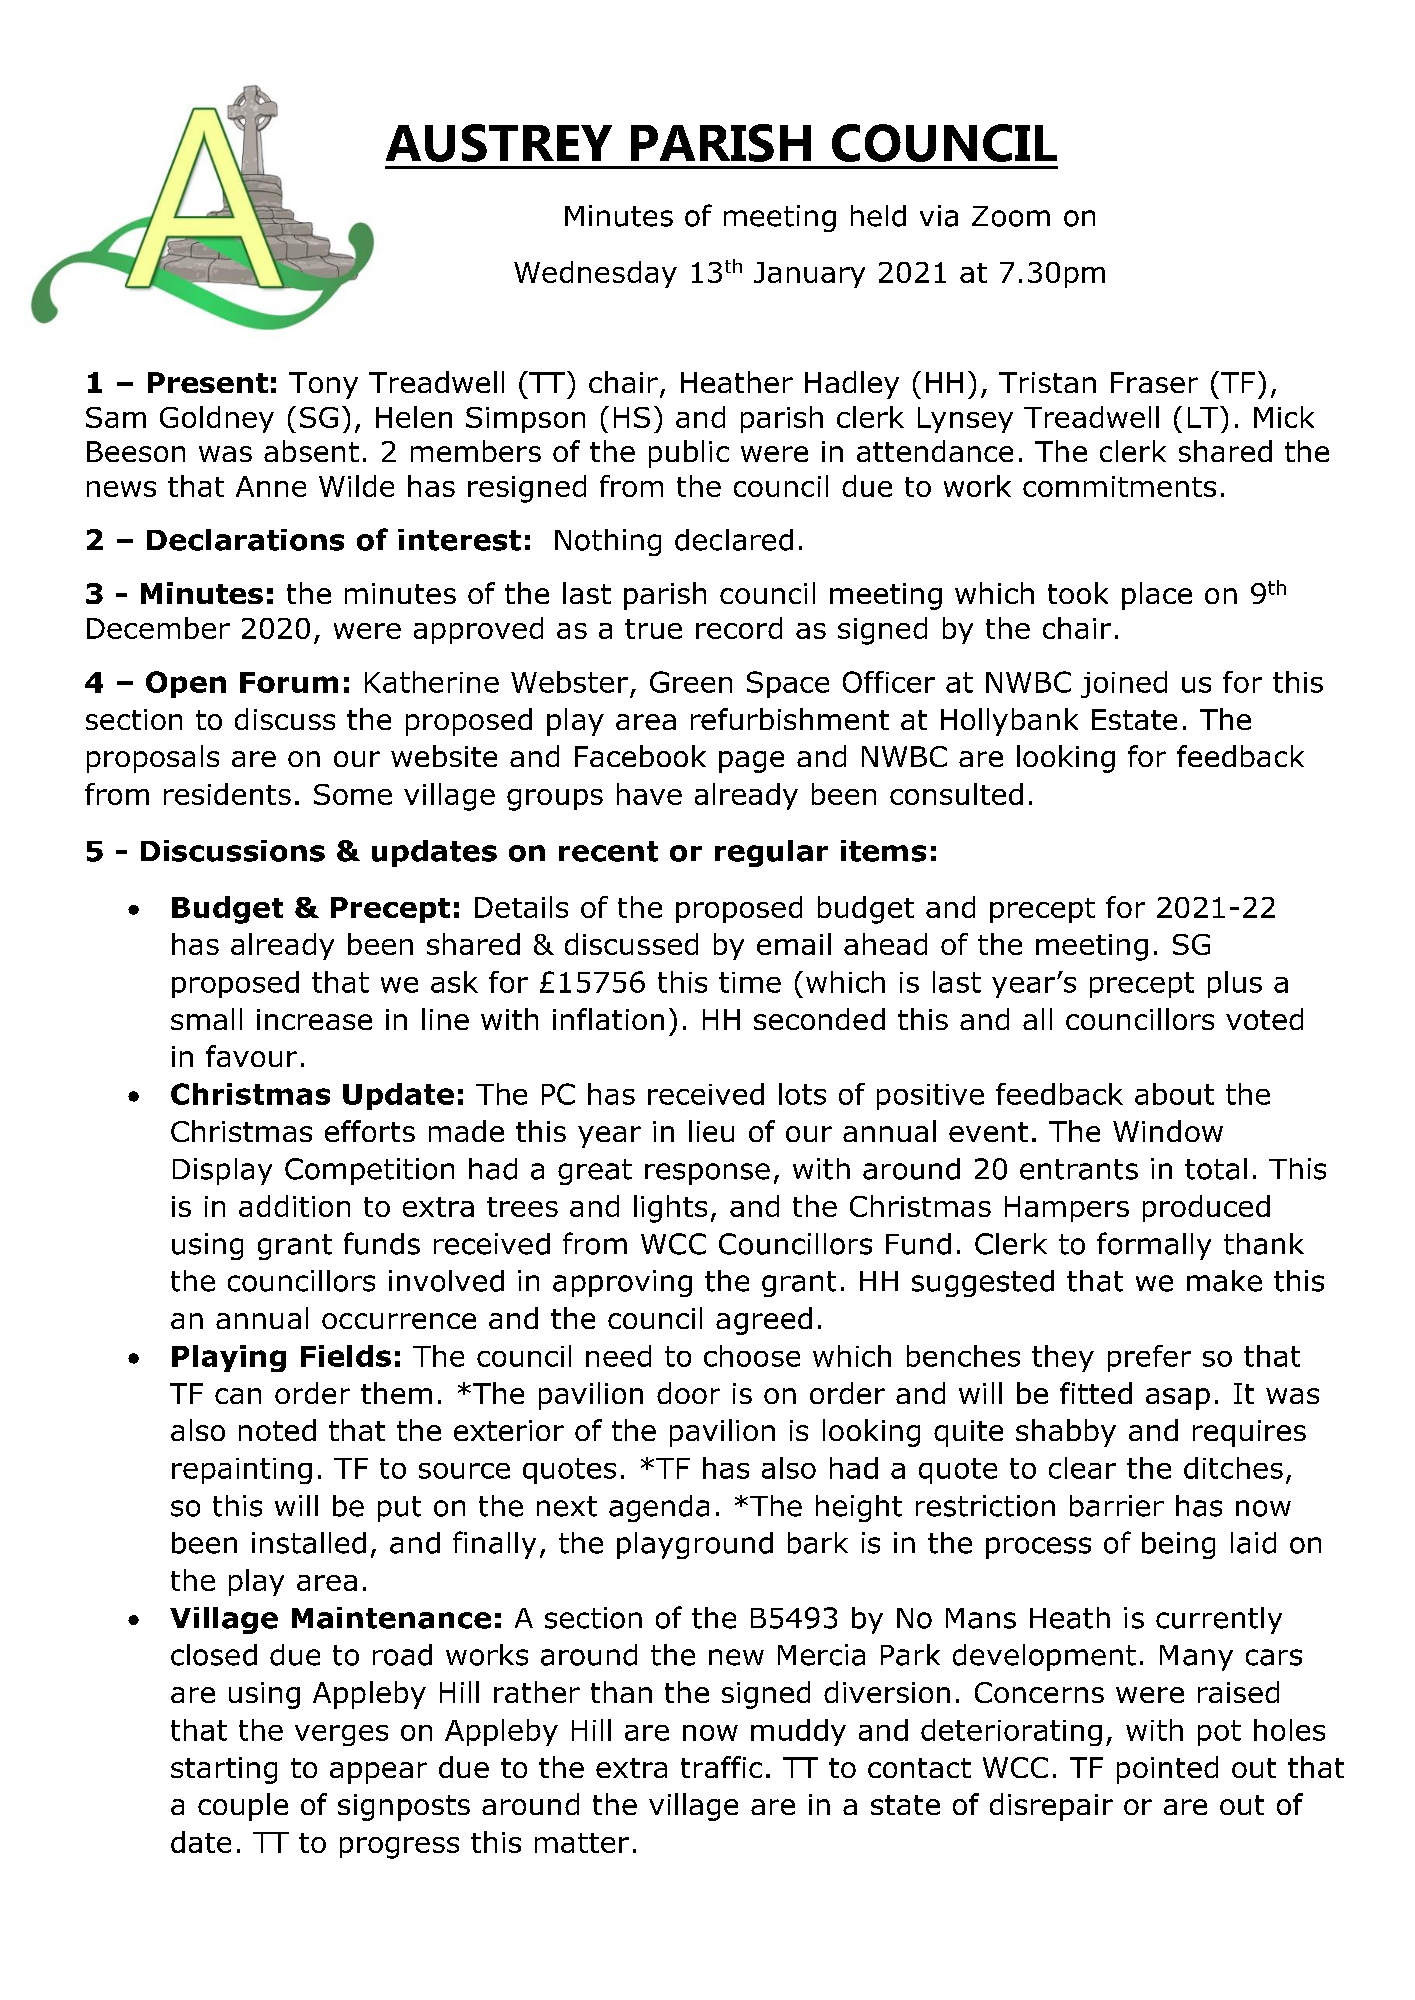  What do you see at coordinates (1167, 1770) in the image?
I see `pointed` at bounding box center [1167, 1770].
